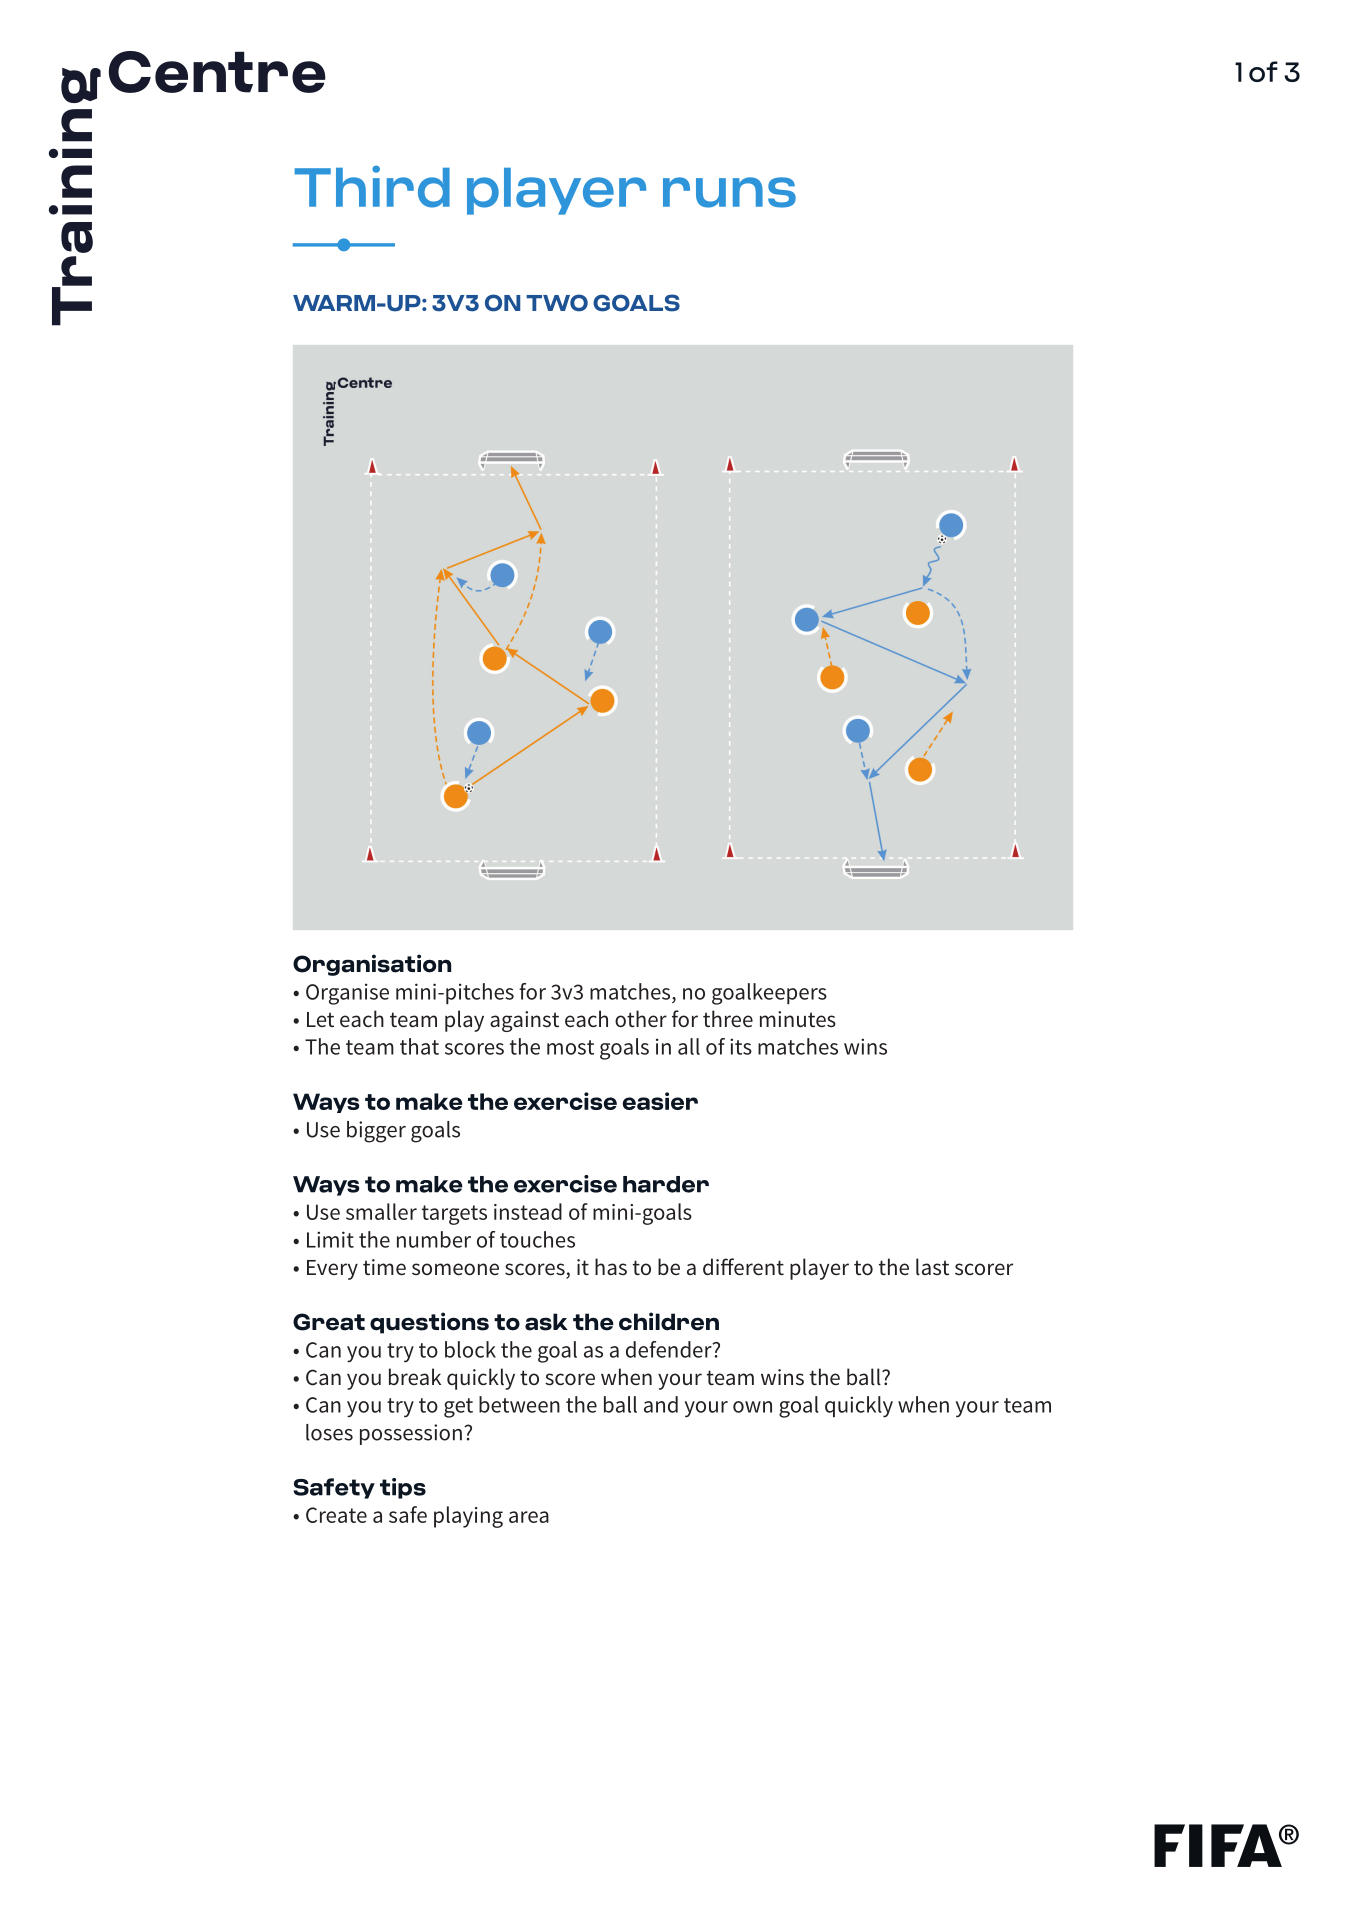  I want to click on minutes, so click(798, 1019).
